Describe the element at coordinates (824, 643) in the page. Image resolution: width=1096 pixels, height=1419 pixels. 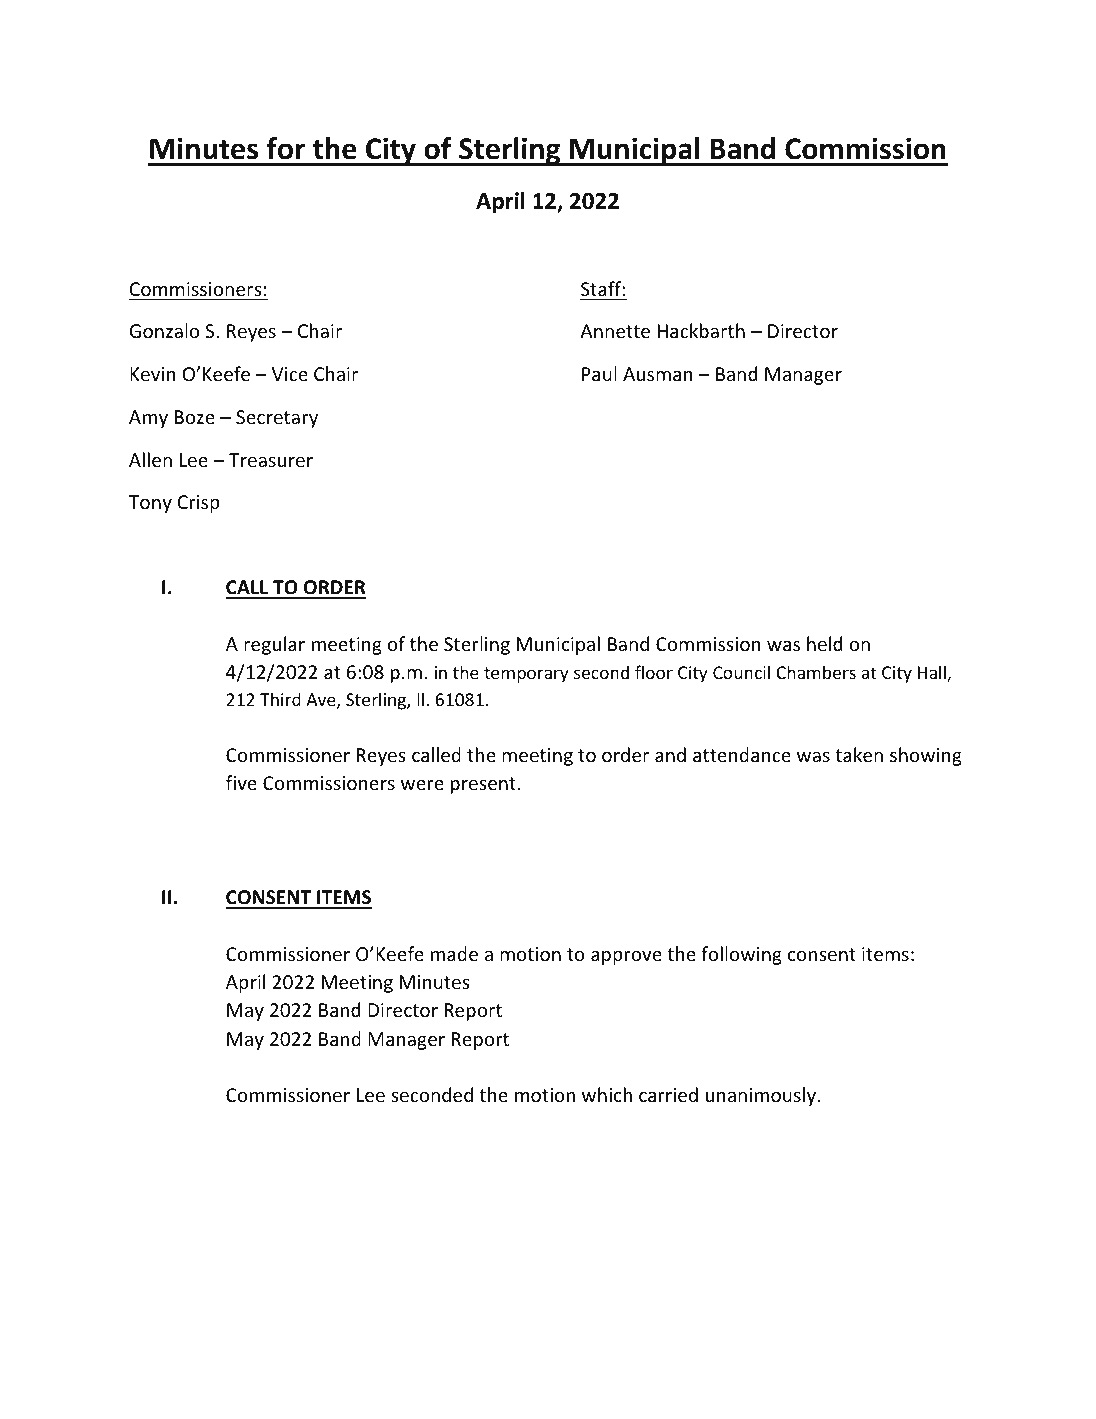
I see `held` at that location.
